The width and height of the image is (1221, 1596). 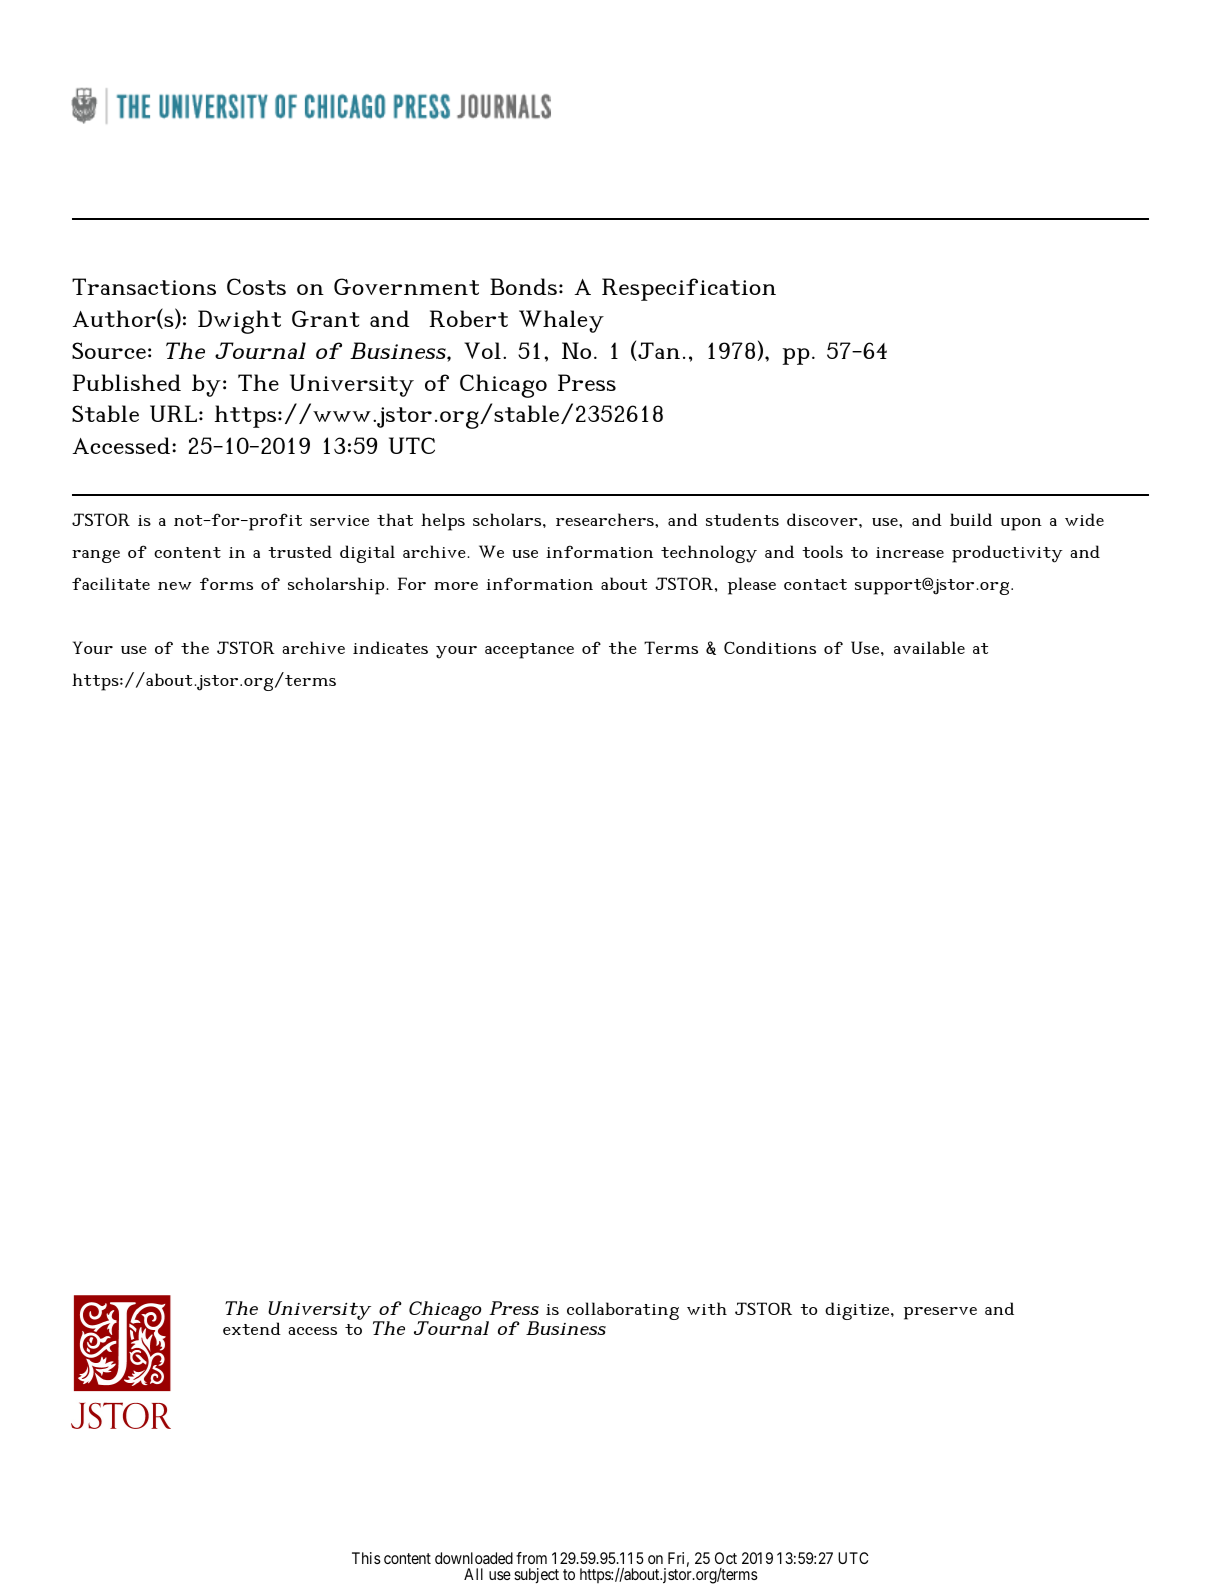 I want to click on available, so click(x=929, y=647).
